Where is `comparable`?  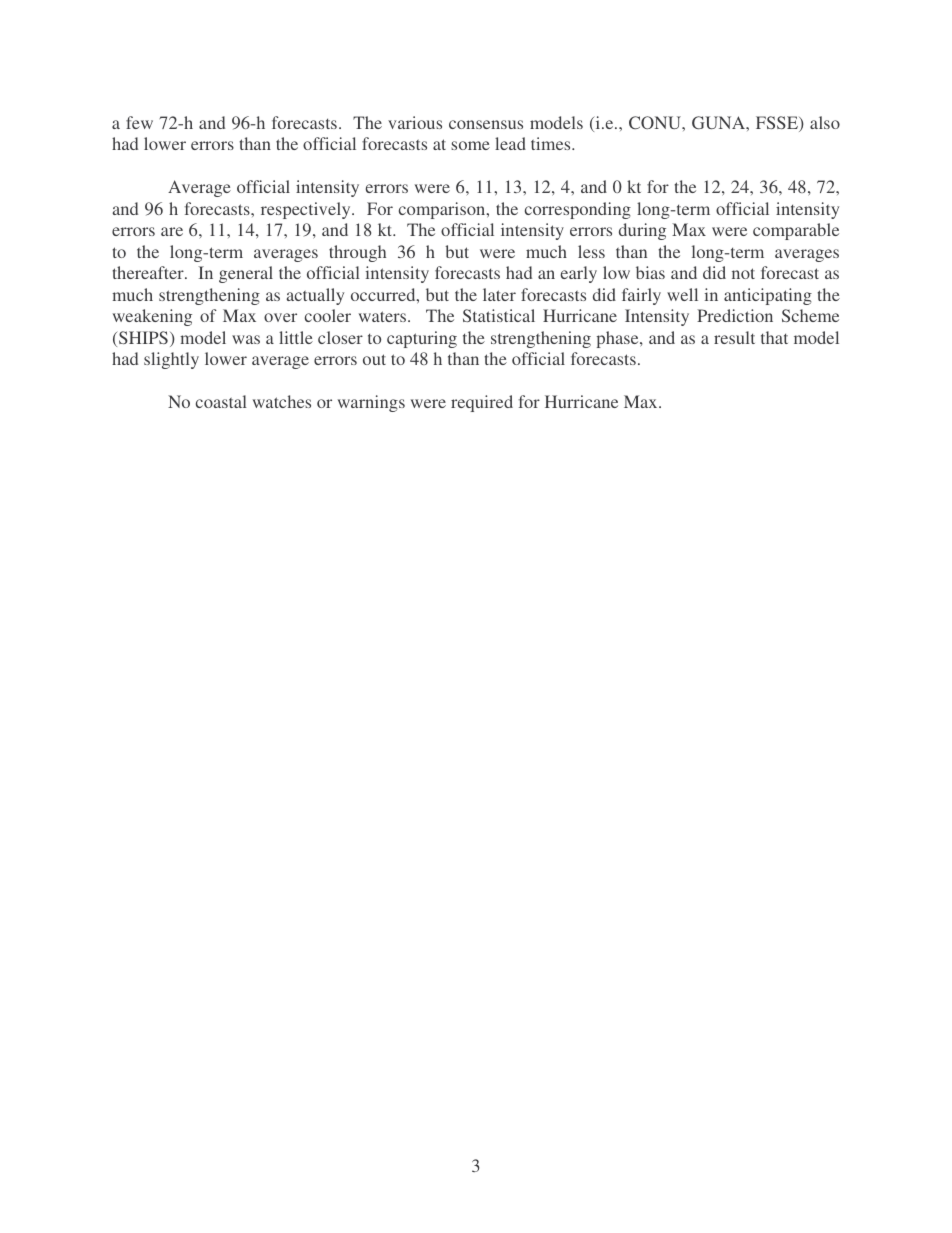 comparable is located at coordinates (796, 231).
